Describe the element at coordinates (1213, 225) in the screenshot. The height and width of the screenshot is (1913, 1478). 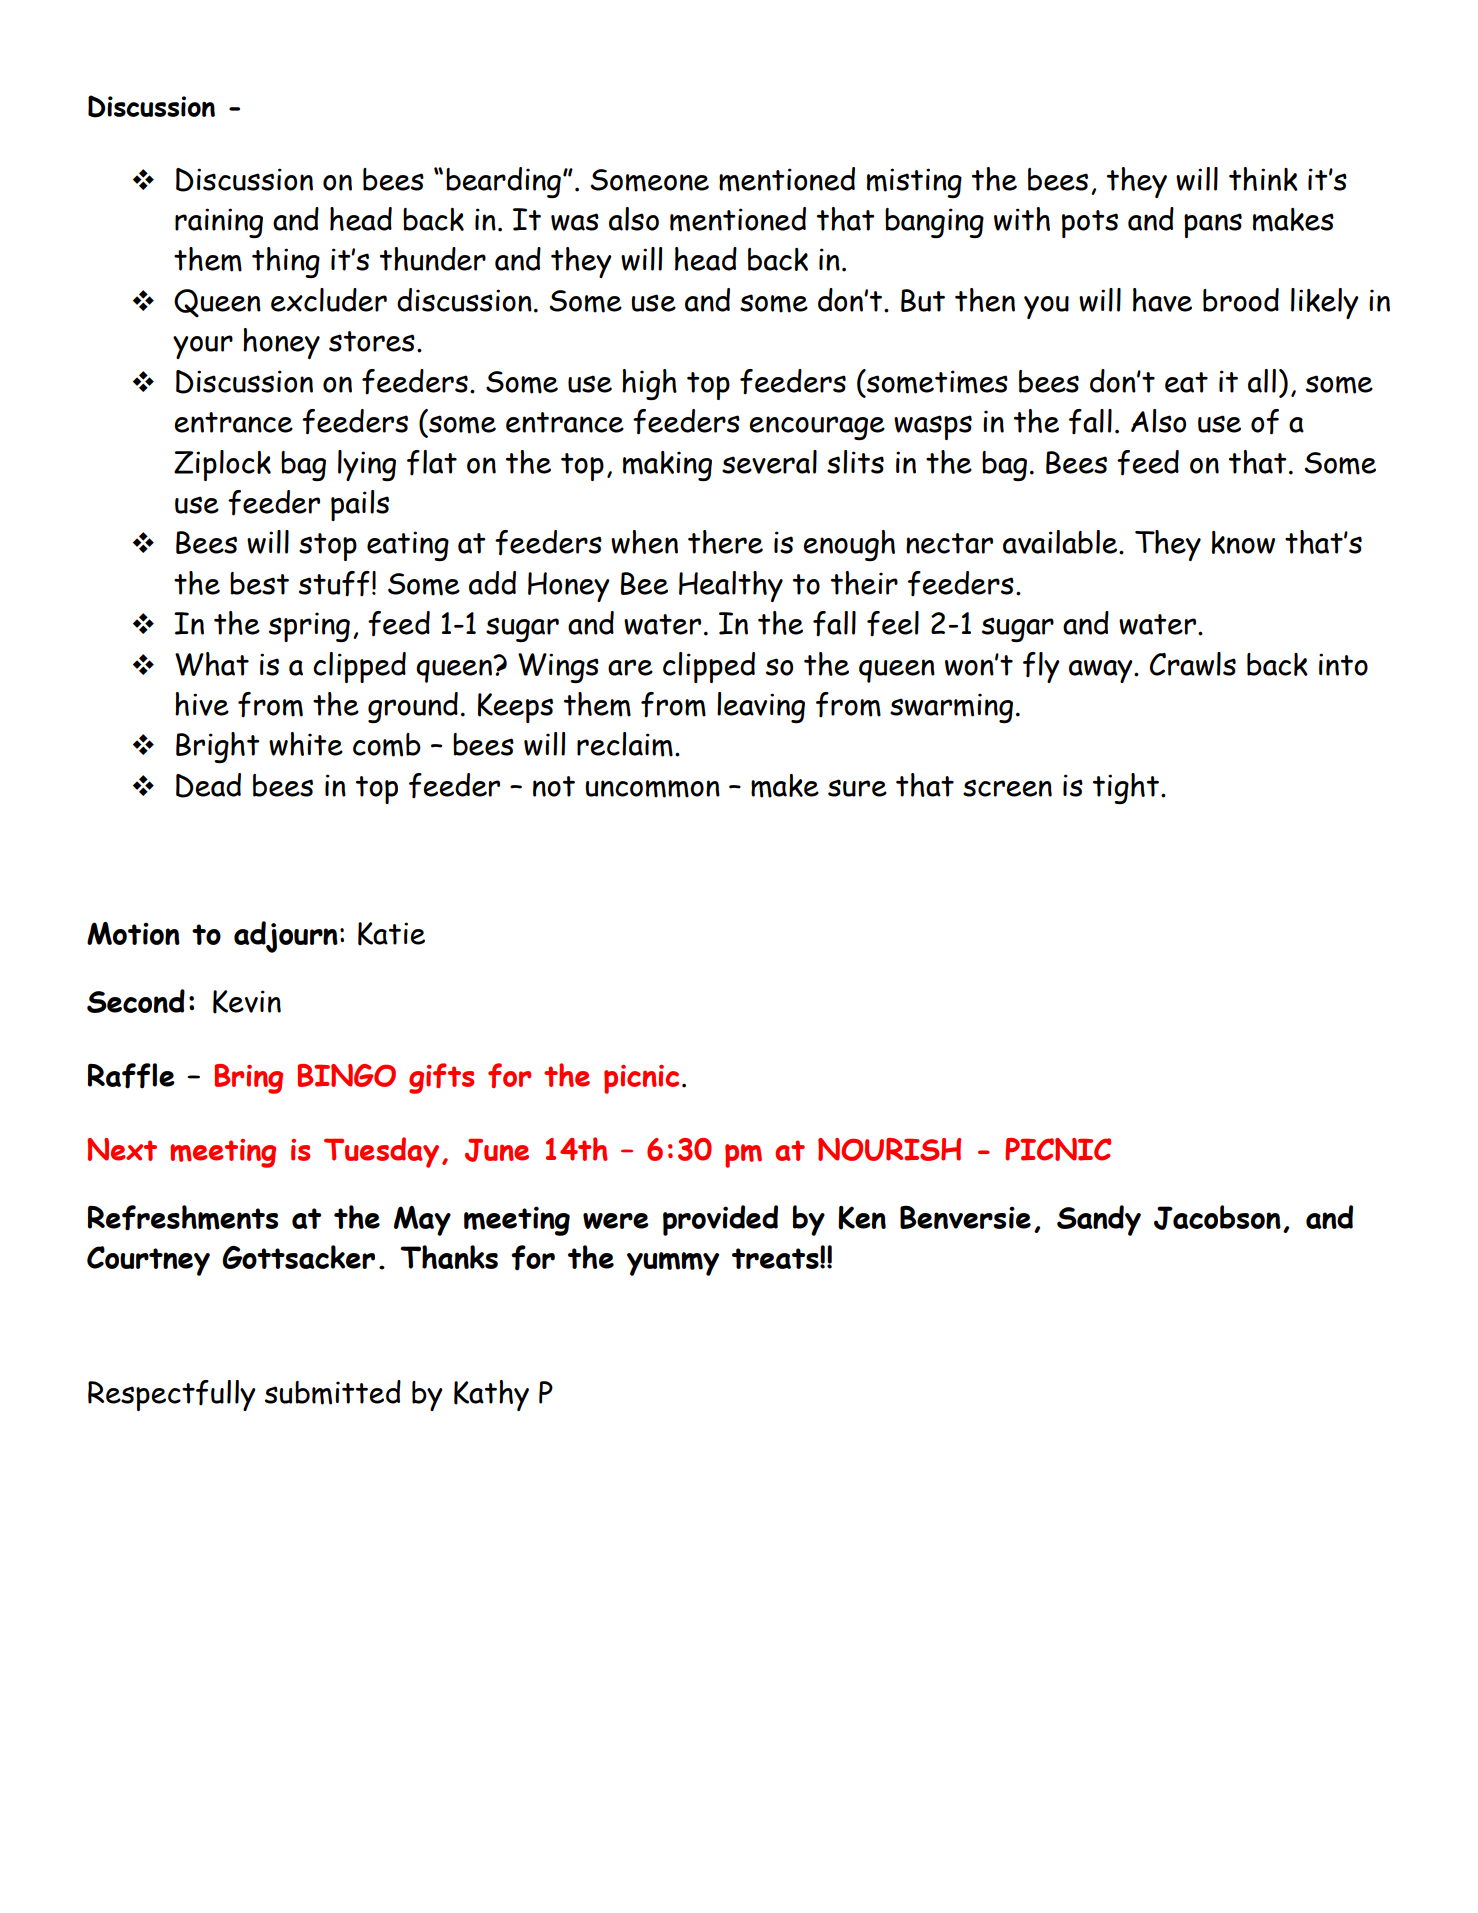
I see `pans` at that location.
